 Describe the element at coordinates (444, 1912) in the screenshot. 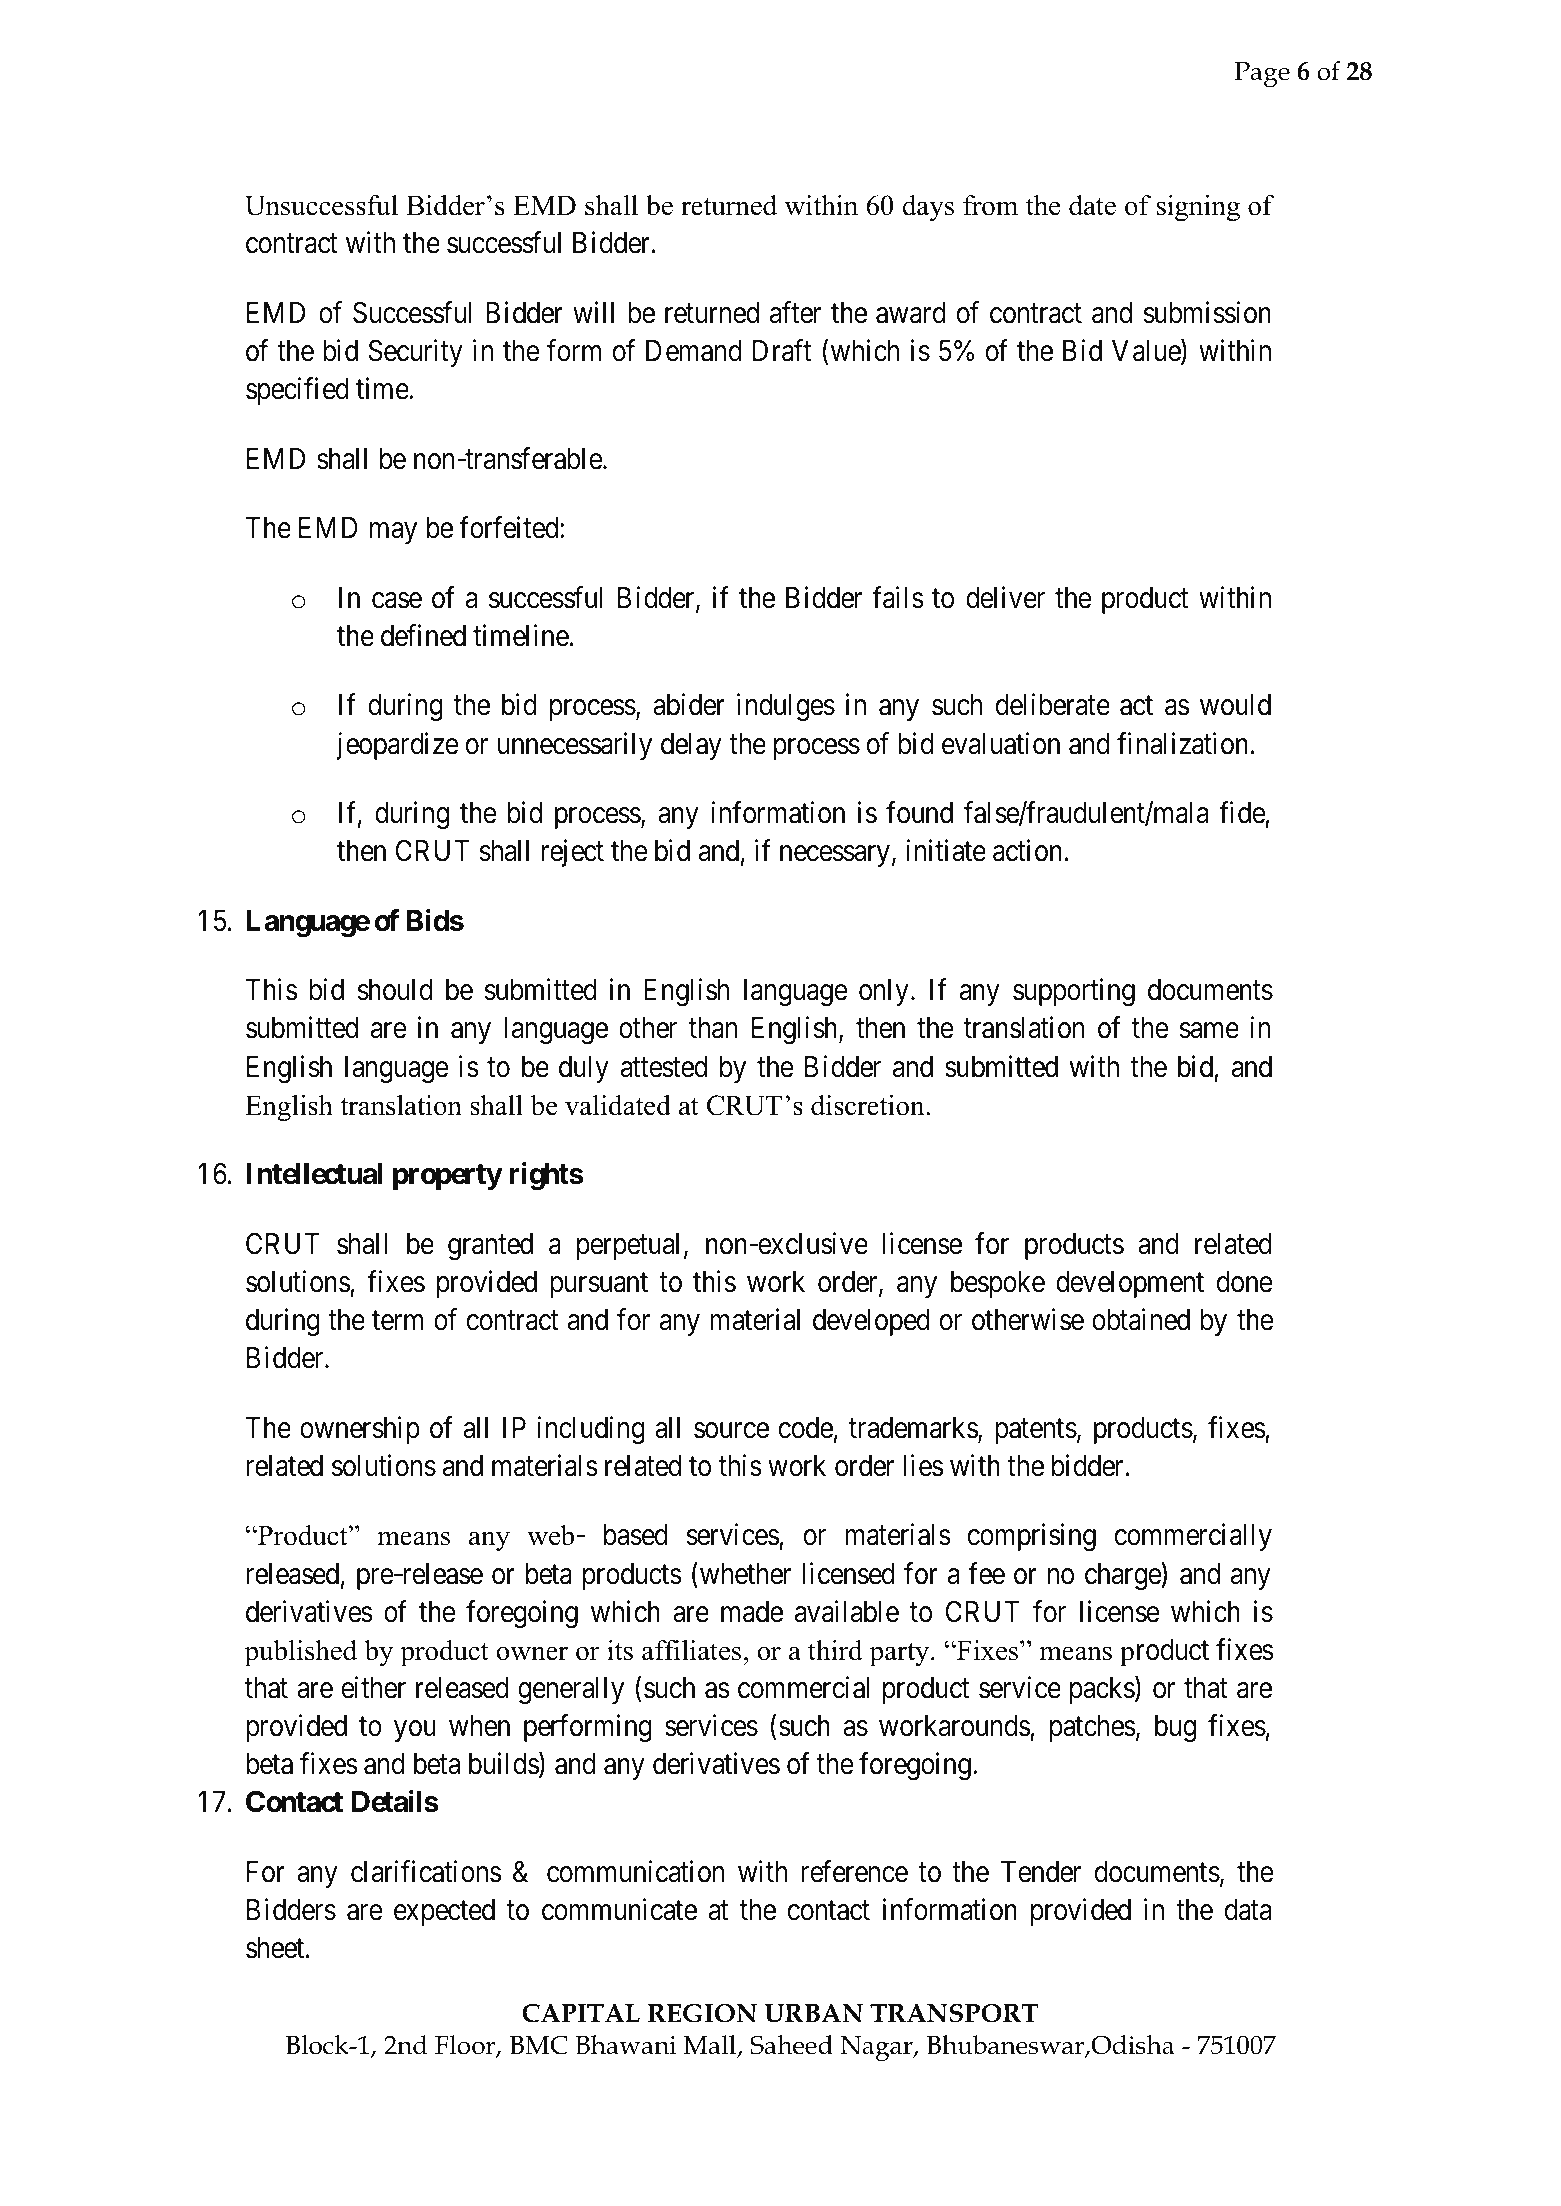

I see `expected` at that location.
